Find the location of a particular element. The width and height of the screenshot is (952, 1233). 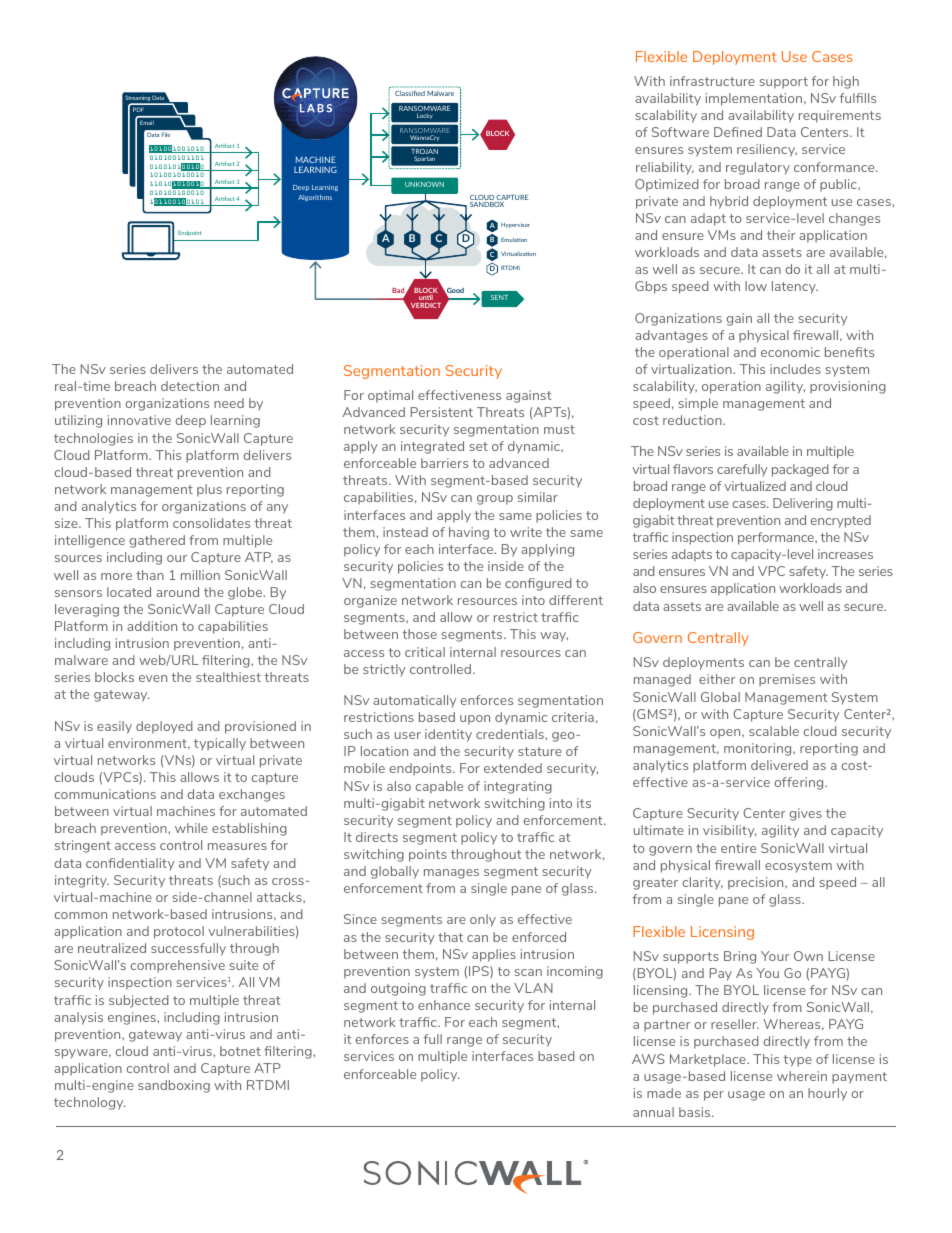

Defined is located at coordinates (738, 132).
